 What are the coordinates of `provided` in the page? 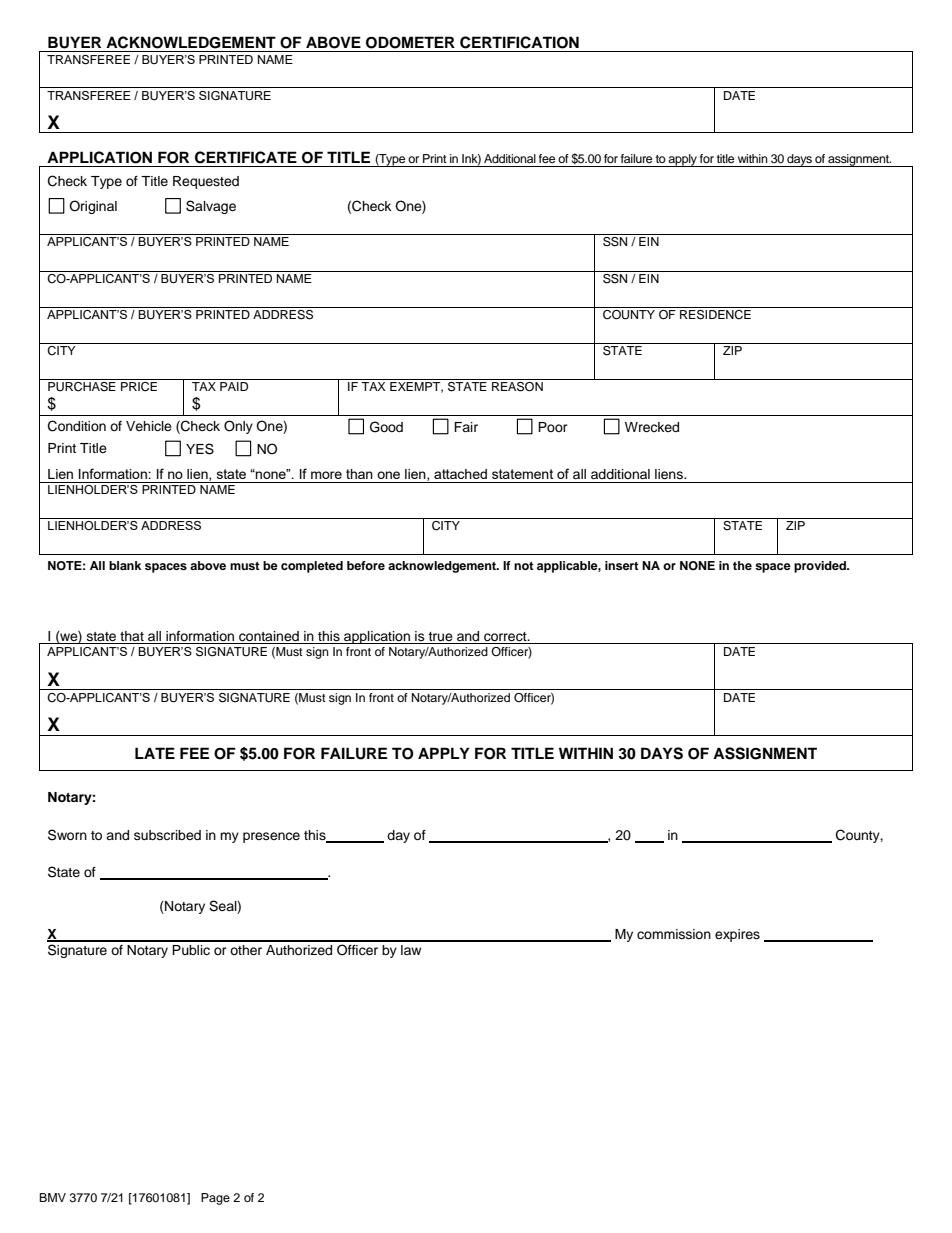 It's located at (821, 567).
